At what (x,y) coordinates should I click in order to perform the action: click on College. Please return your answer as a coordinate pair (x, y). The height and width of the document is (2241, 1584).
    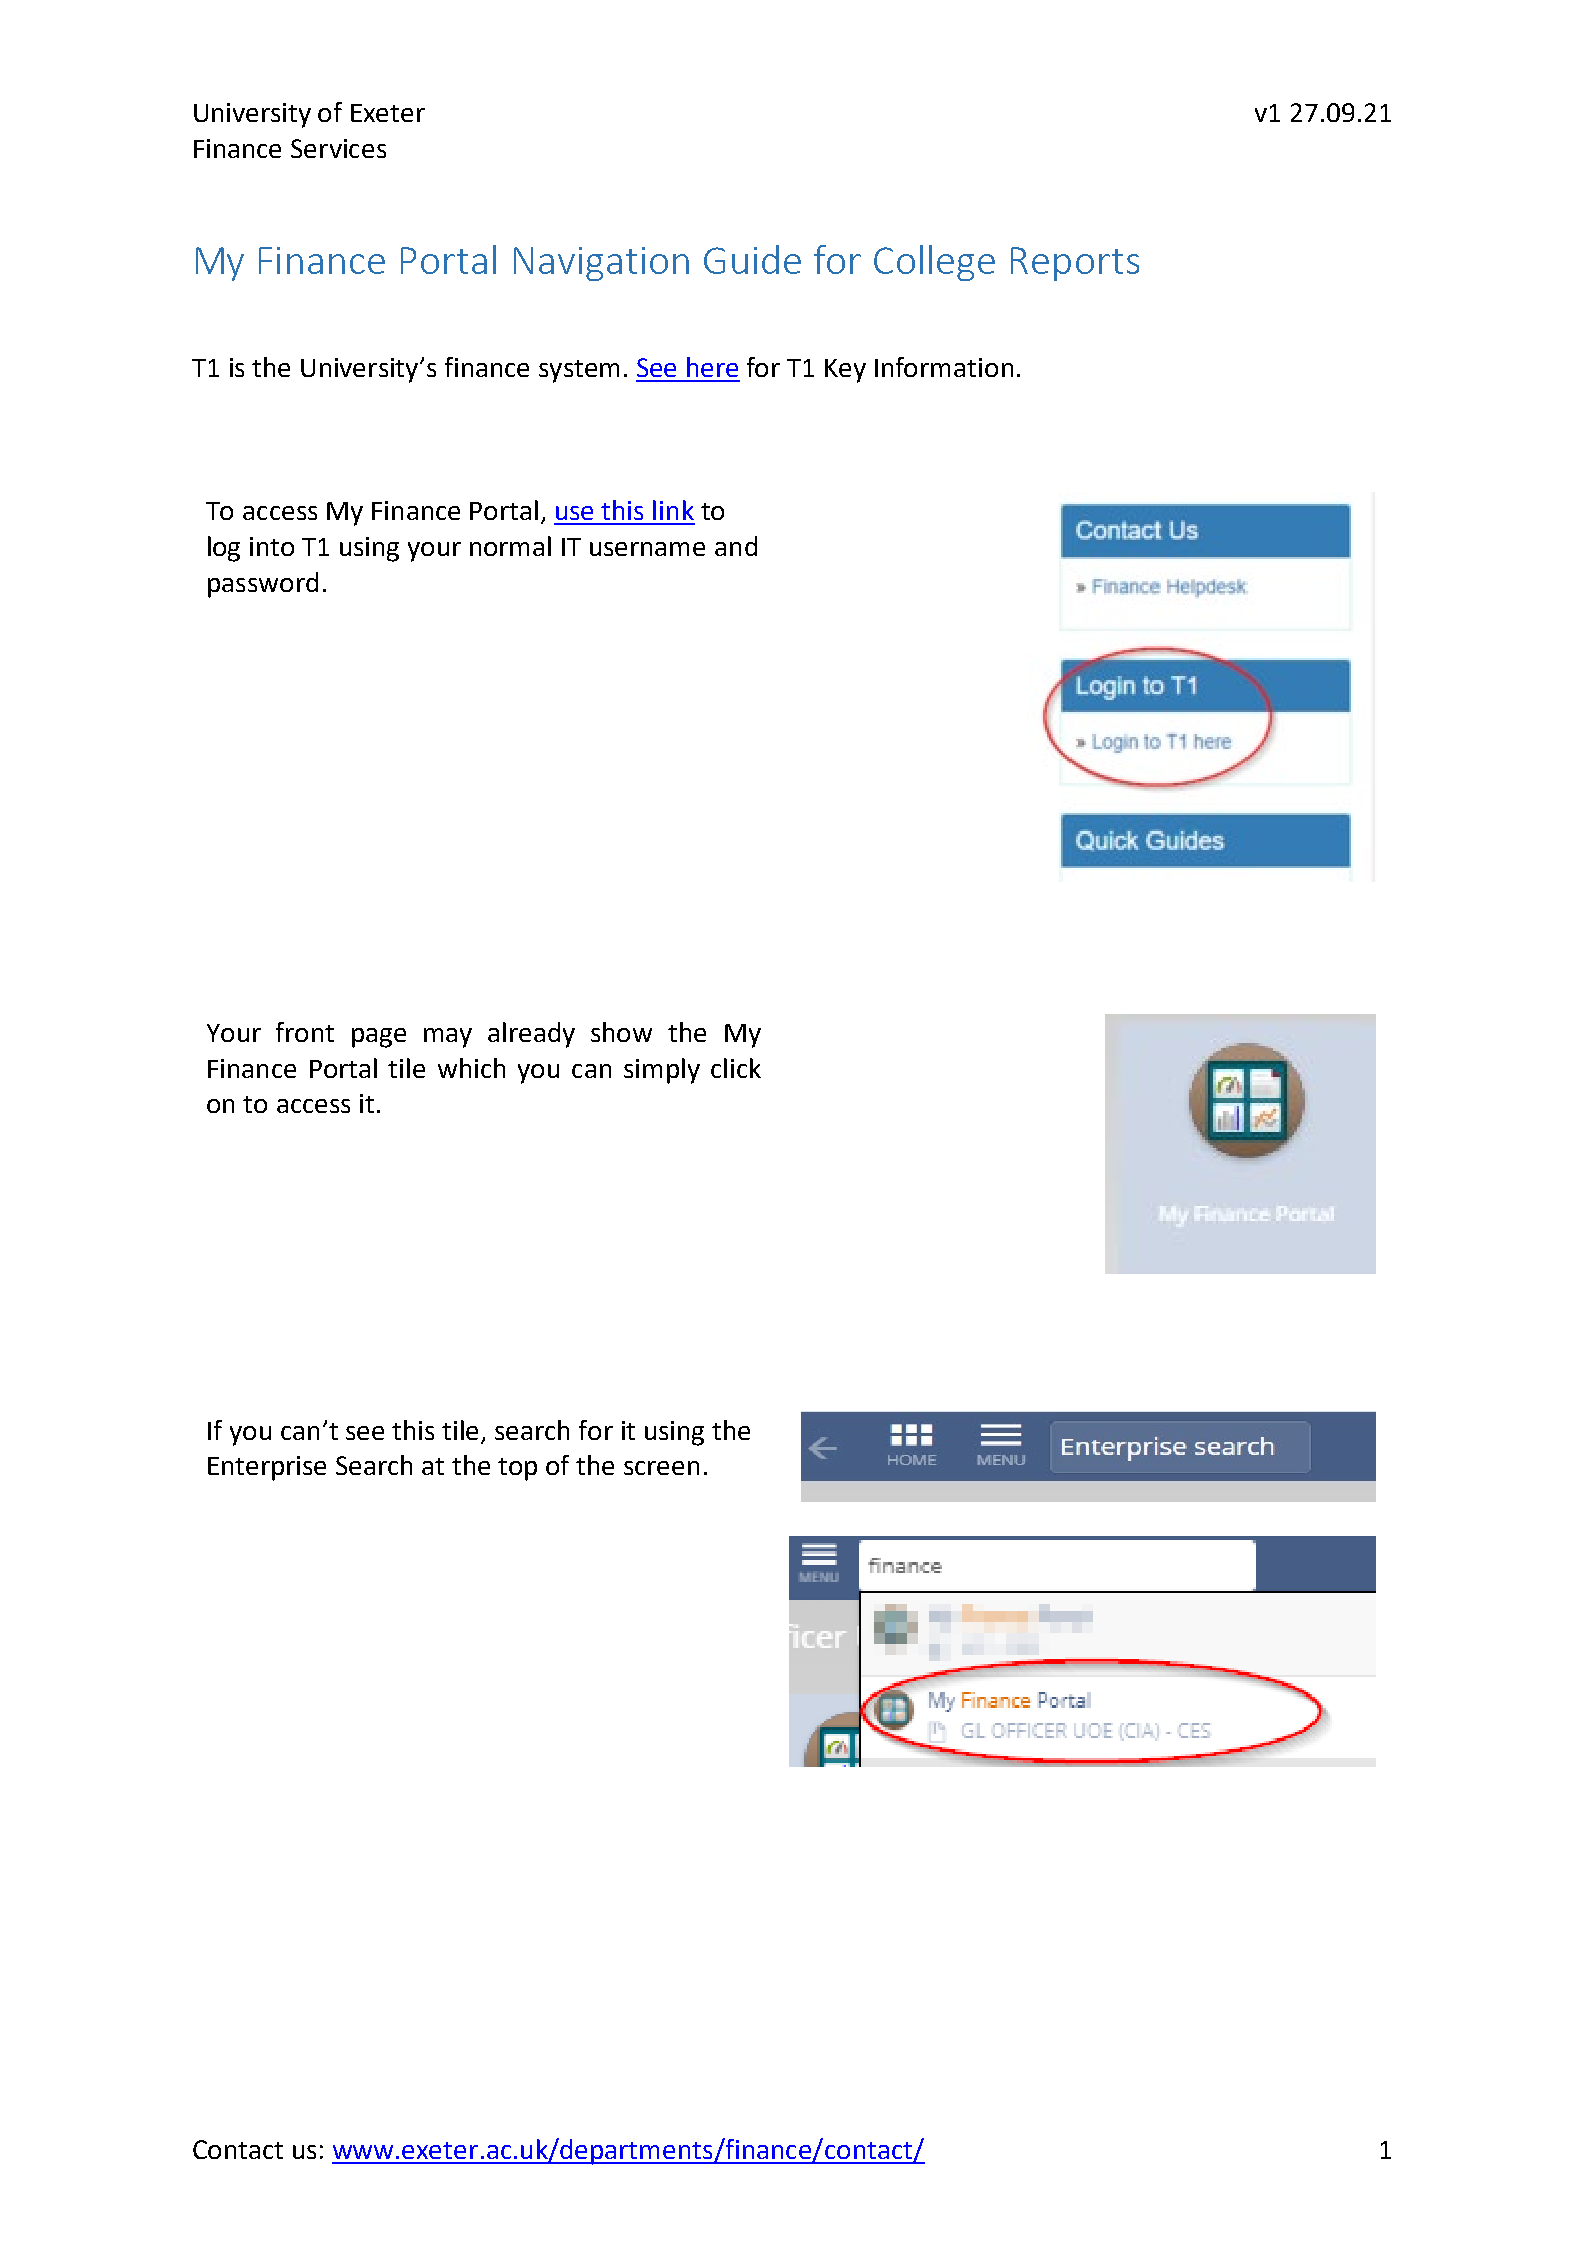
    Looking at the image, I should click on (934, 263).
